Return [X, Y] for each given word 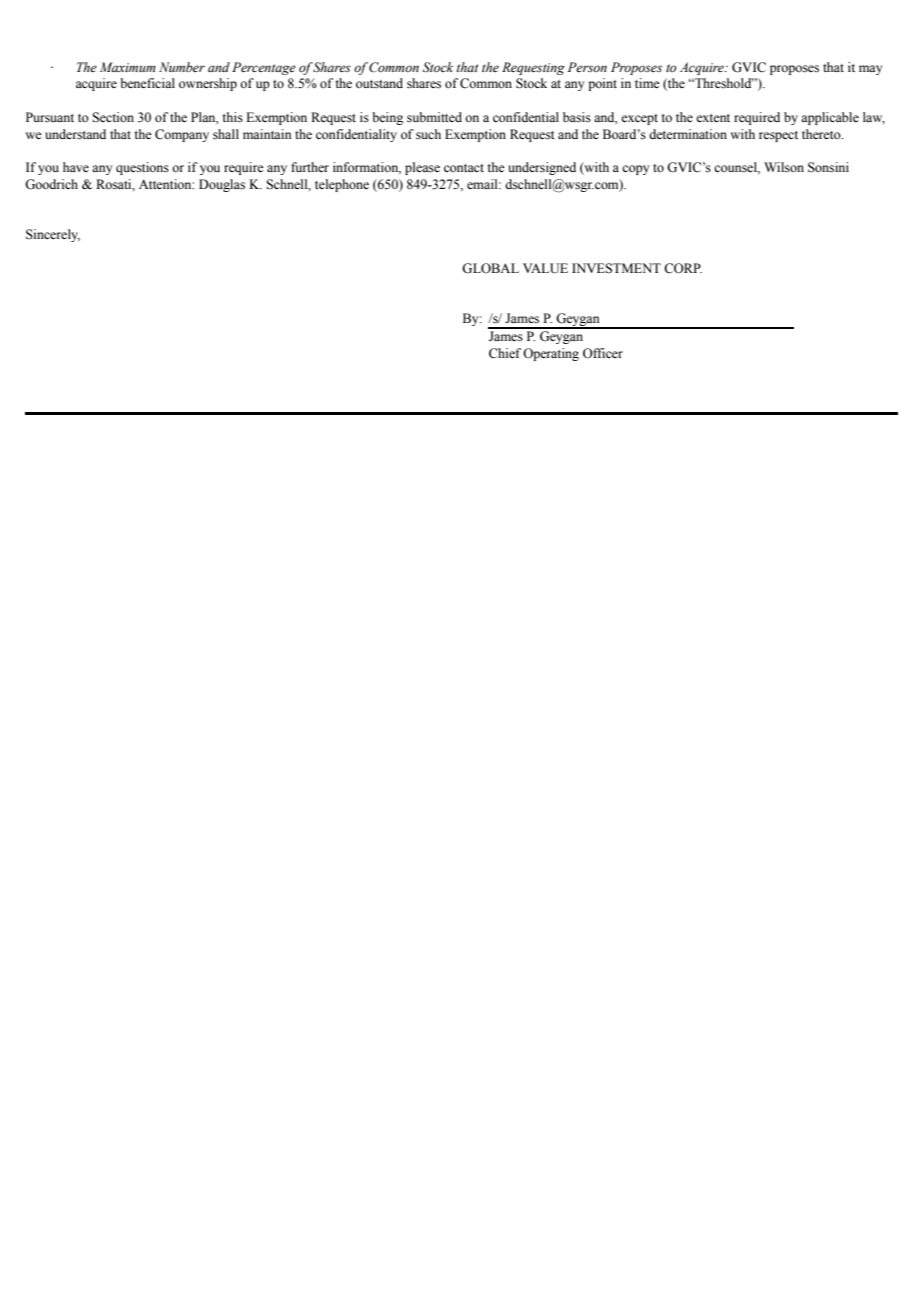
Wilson [784, 167]
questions [142, 168]
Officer [603, 353]
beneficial [147, 83]
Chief [505, 353]
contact [464, 168]
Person [587, 67]
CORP [683, 268]
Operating [551, 354]
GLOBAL [490, 268]
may [870, 70]
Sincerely [53, 235]
